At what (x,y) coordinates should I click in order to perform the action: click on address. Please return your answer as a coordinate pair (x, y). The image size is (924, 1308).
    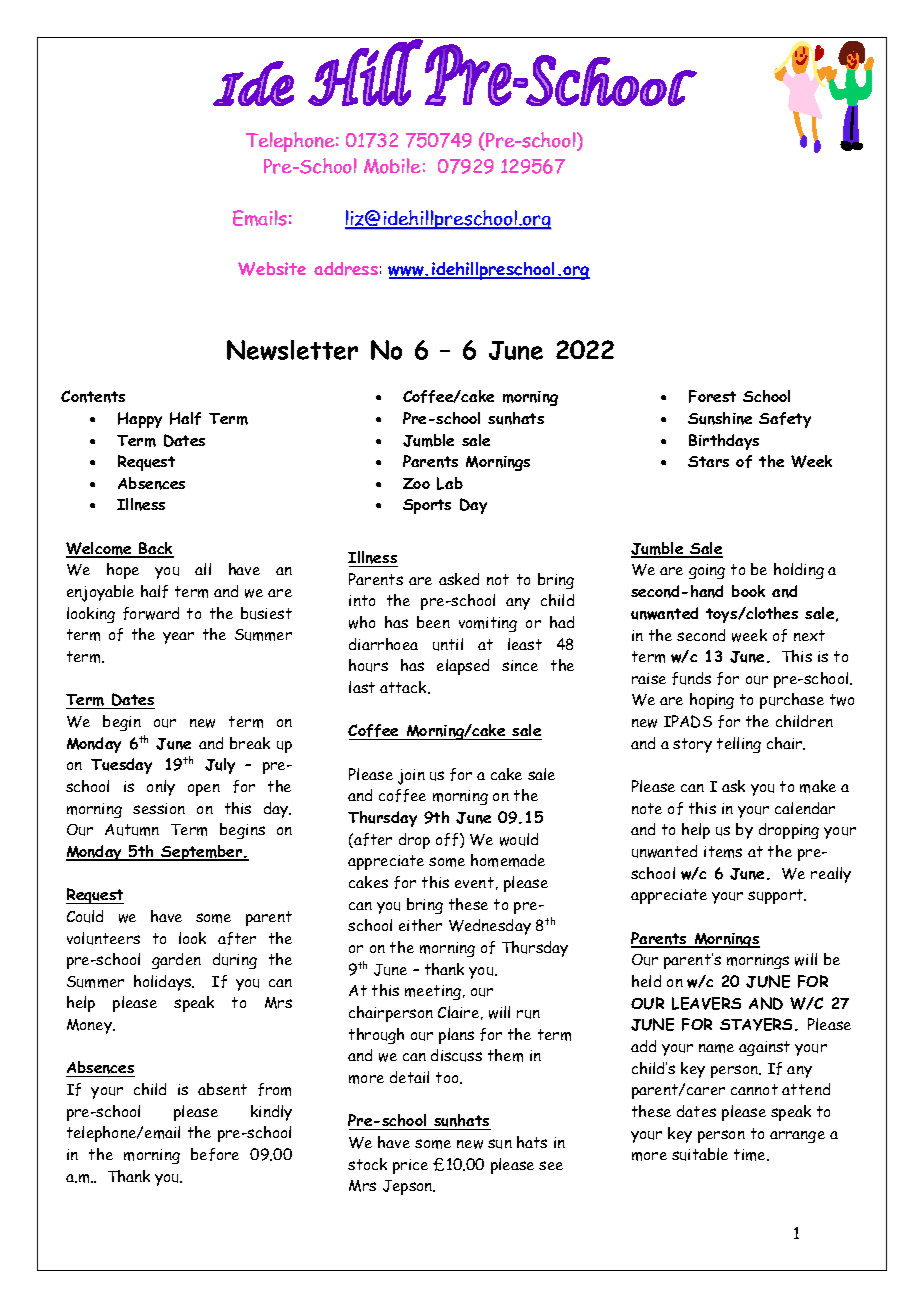
    Looking at the image, I should click on (346, 269).
